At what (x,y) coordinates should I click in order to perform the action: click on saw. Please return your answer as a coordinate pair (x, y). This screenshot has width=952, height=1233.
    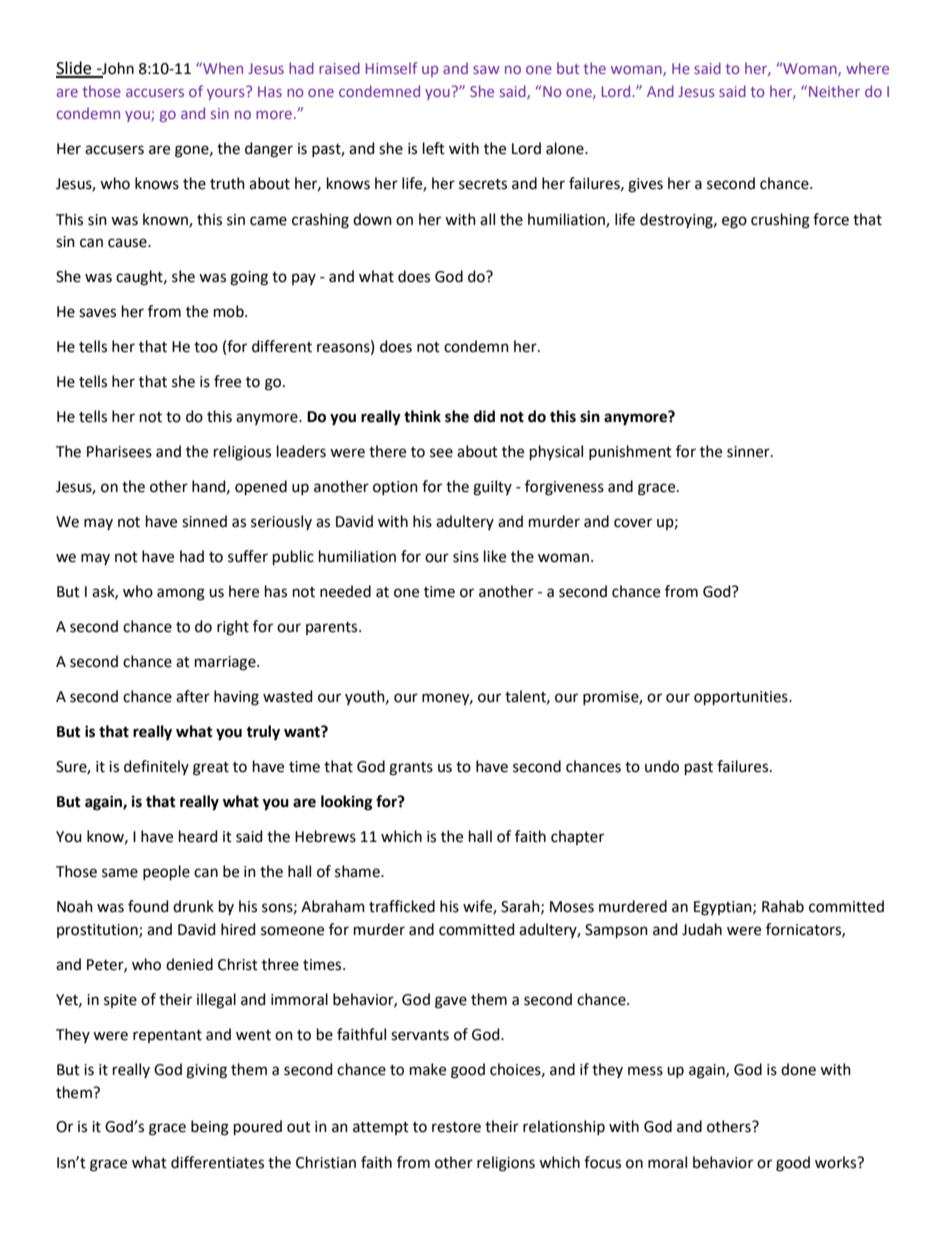
    Looking at the image, I should click on (486, 70).
